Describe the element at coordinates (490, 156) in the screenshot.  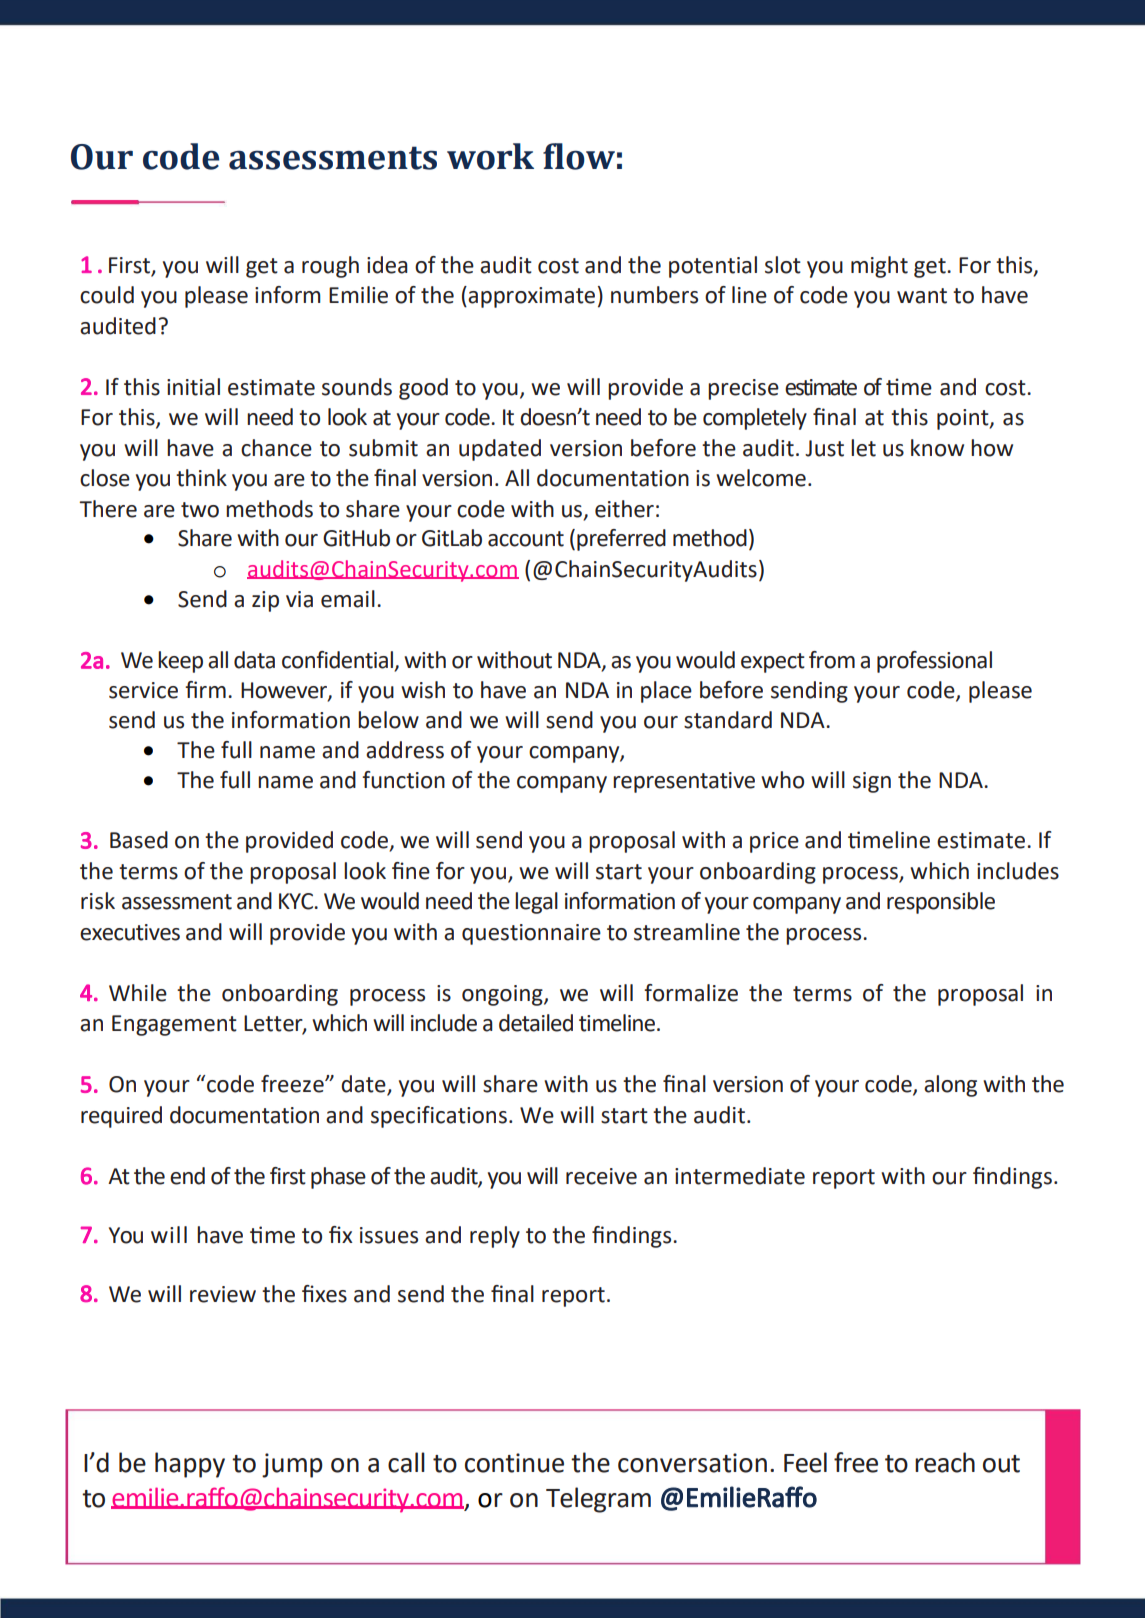
I see `work` at that location.
